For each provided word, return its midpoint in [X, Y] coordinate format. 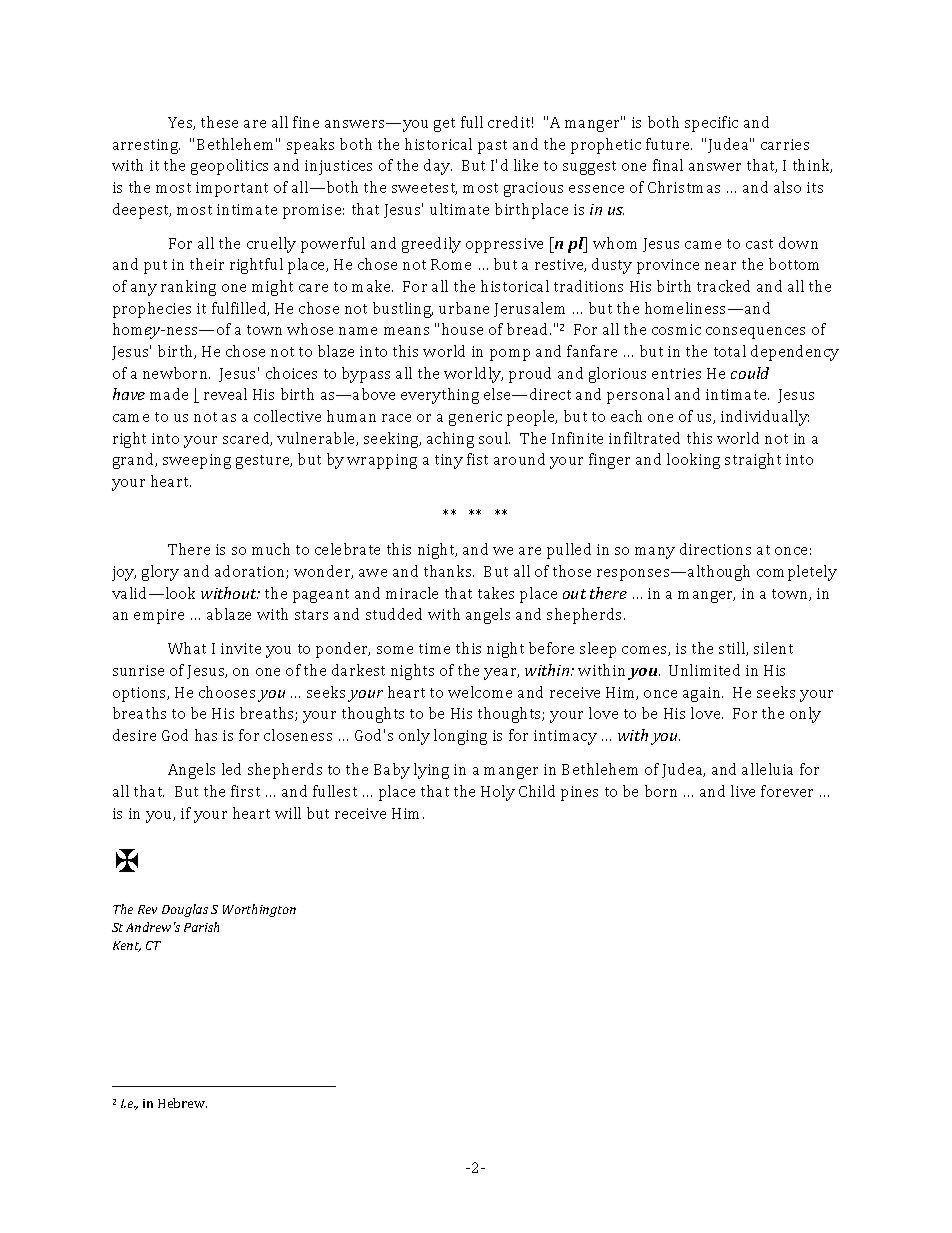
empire [159, 616]
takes [496, 593]
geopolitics [229, 167]
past [492, 147]
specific [711, 124]
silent [773, 648]
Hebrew [182, 1103]
